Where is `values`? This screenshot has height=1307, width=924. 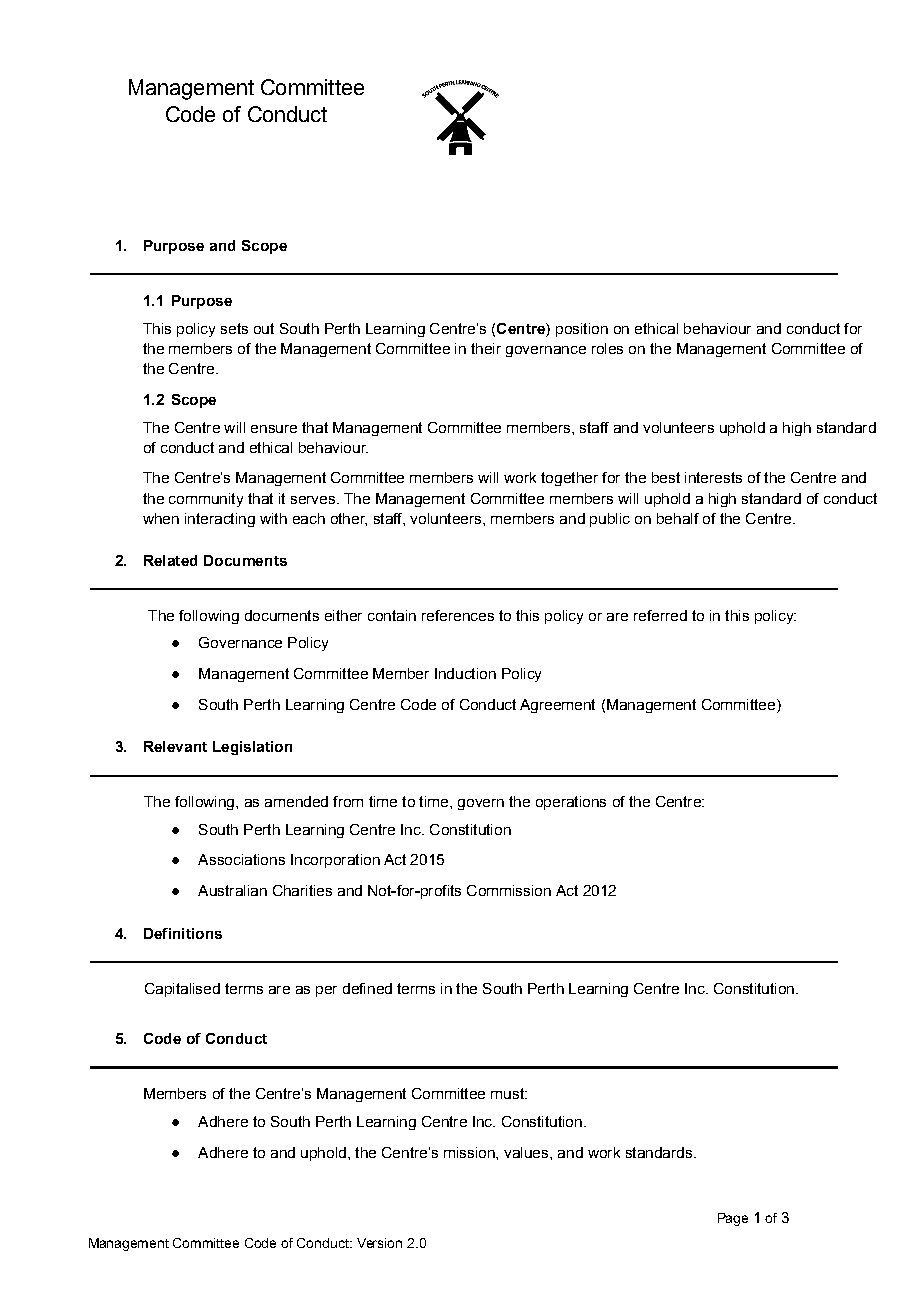
values is located at coordinates (527, 1152).
